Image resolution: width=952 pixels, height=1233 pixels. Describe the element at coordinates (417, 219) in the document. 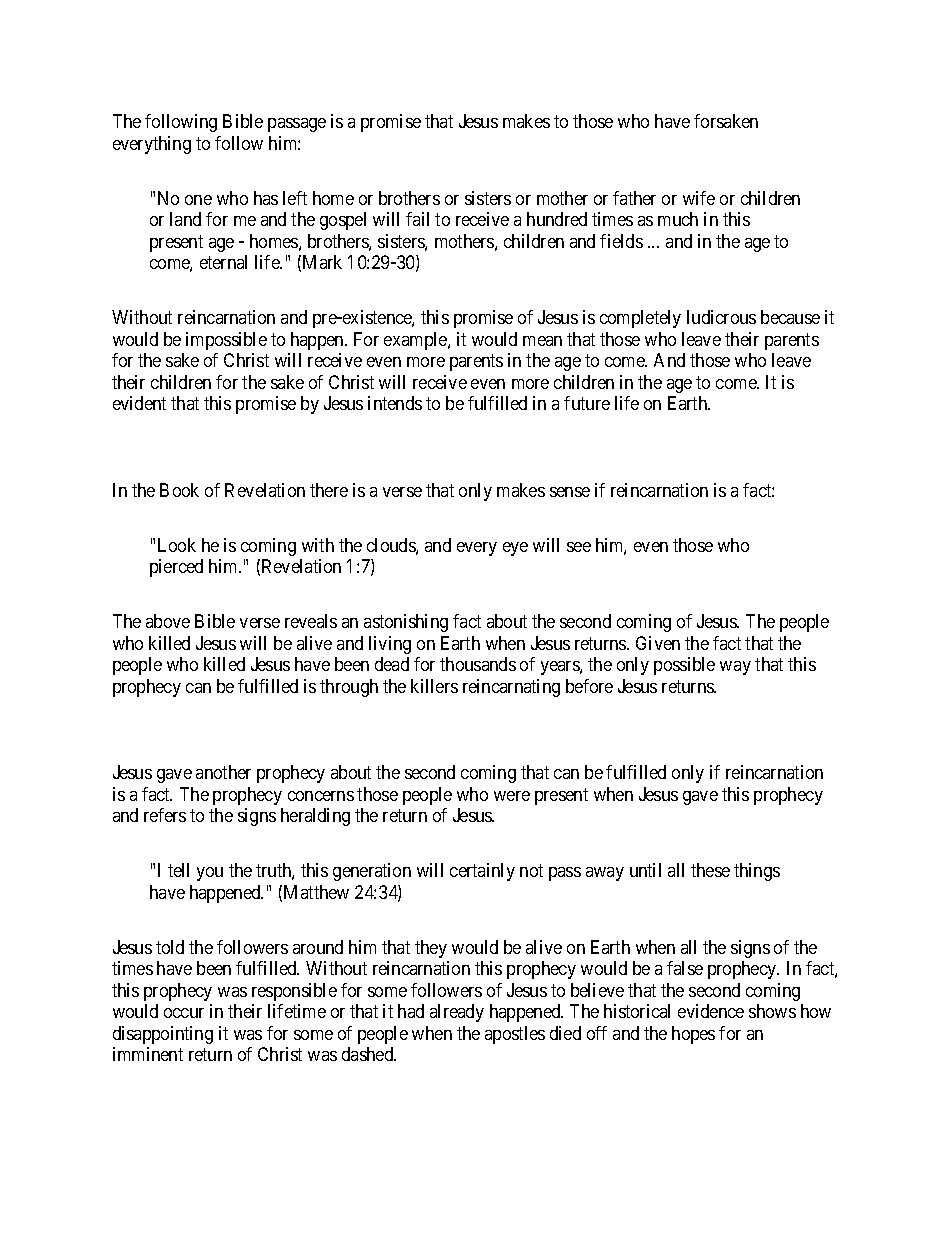

I see `fail` at that location.
